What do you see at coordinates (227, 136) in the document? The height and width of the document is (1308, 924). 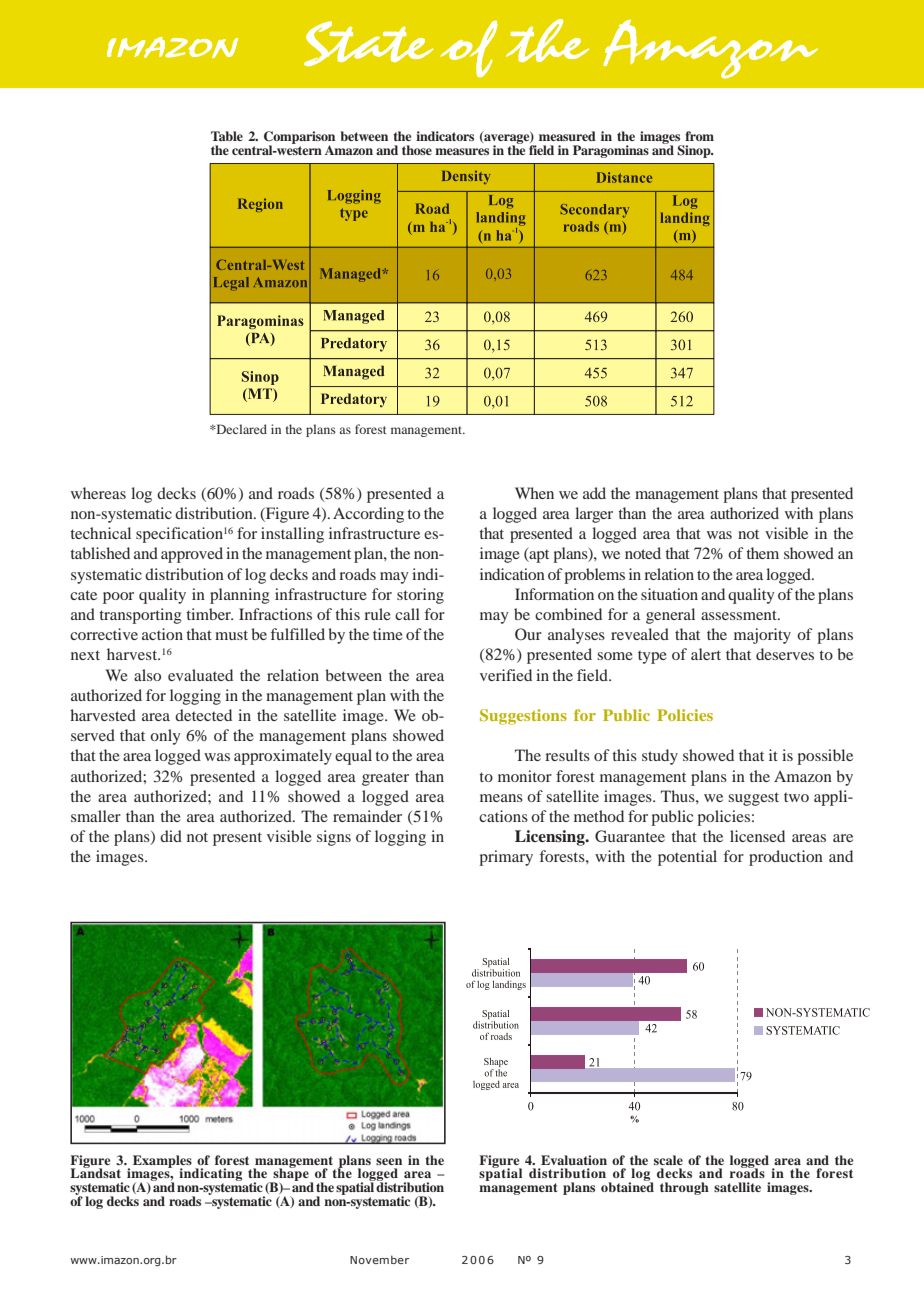 I see `Table` at bounding box center [227, 136].
